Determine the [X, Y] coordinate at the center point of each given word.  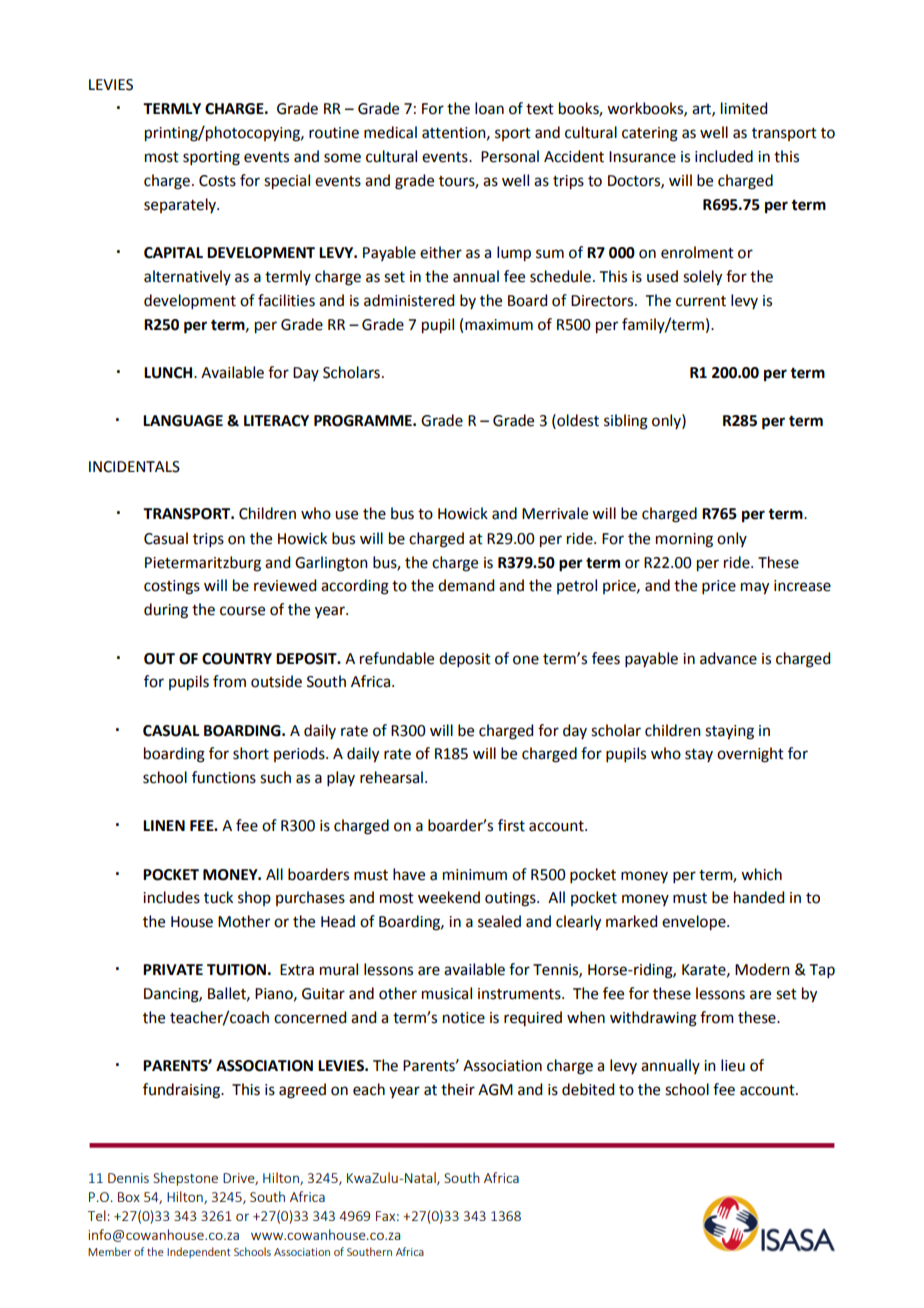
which [761, 874]
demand [466, 585]
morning [684, 540]
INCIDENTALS [134, 467]
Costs [217, 181]
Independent [199, 1252]
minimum [475, 875]
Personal [510, 156]
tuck [218, 897]
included [724, 156]
